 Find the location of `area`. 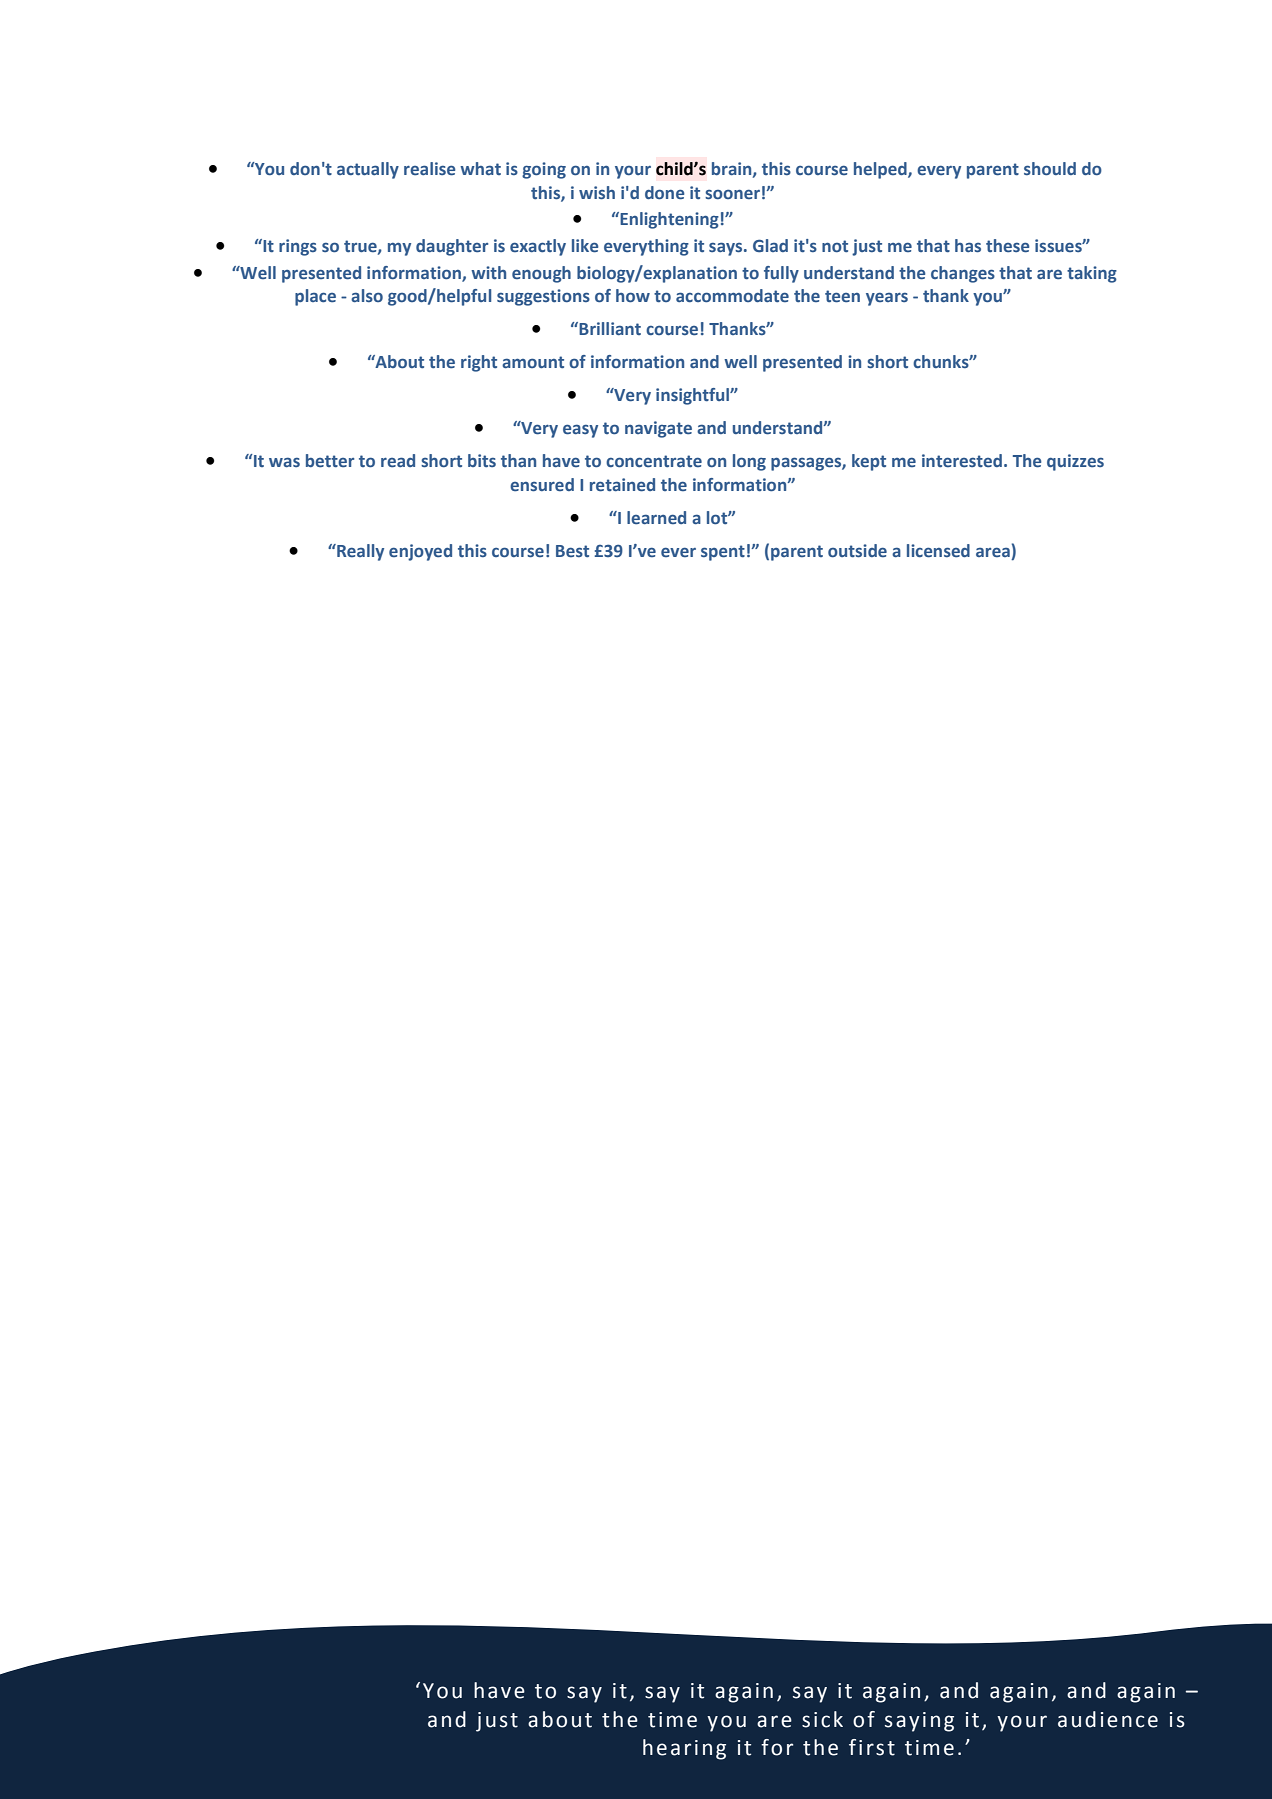

area is located at coordinates (994, 553).
